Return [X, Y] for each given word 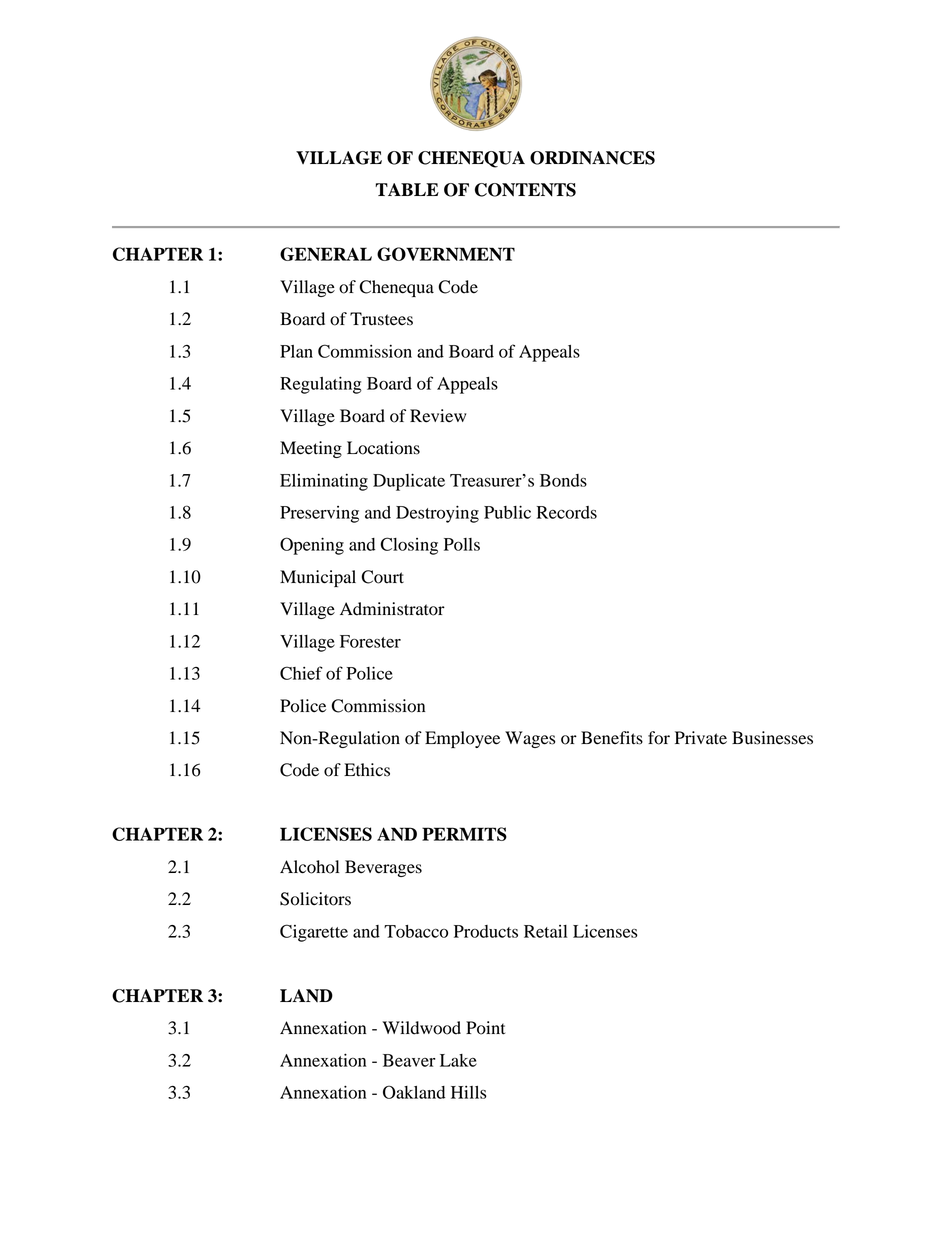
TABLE [407, 189]
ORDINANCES [592, 158]
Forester [370, 641]
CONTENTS [525, 190]
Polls [462, 544]
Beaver [409, 1060]
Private [701, 737]
